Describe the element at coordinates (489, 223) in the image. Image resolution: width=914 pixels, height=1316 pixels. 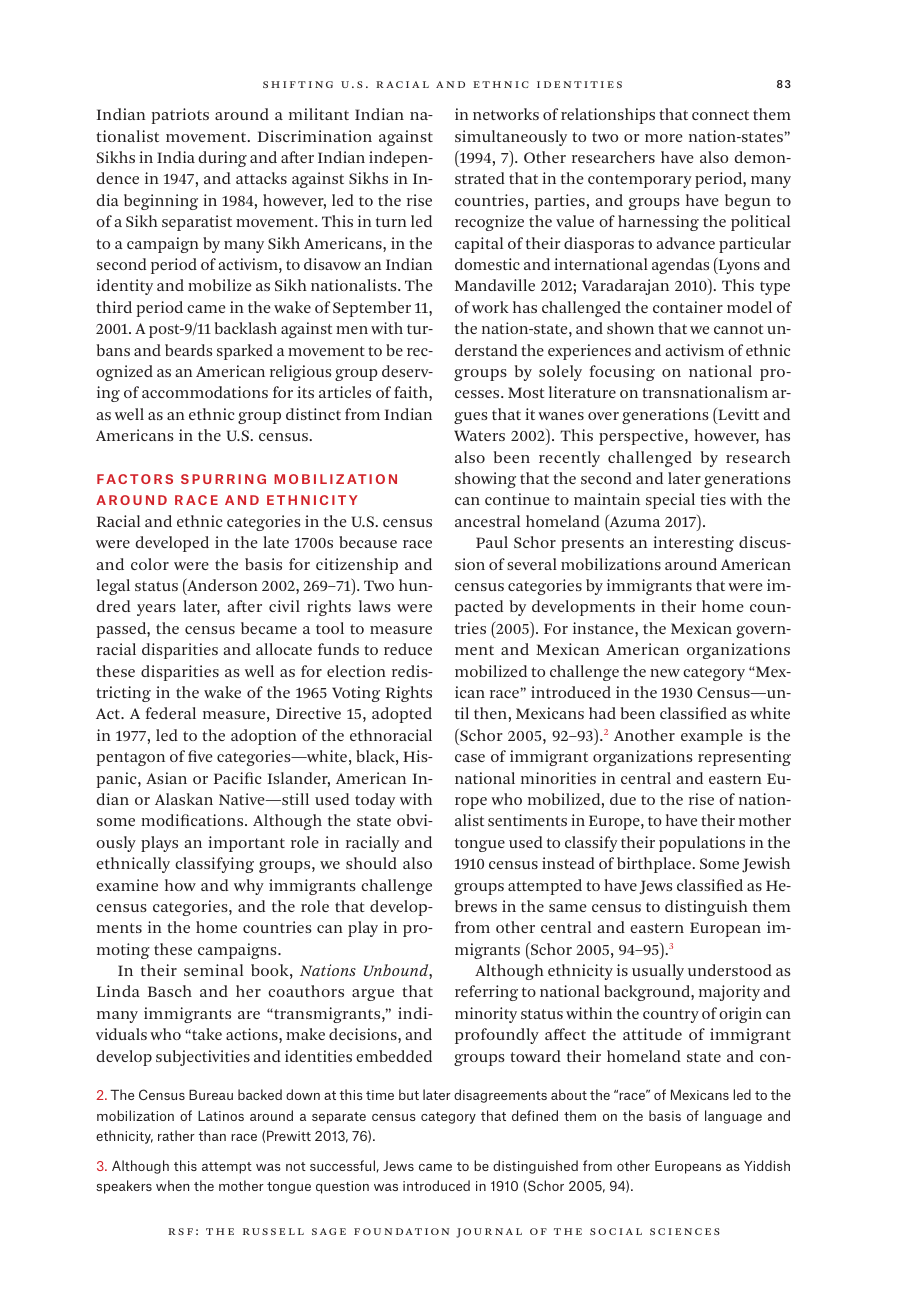
I see `recognize` at that location.
